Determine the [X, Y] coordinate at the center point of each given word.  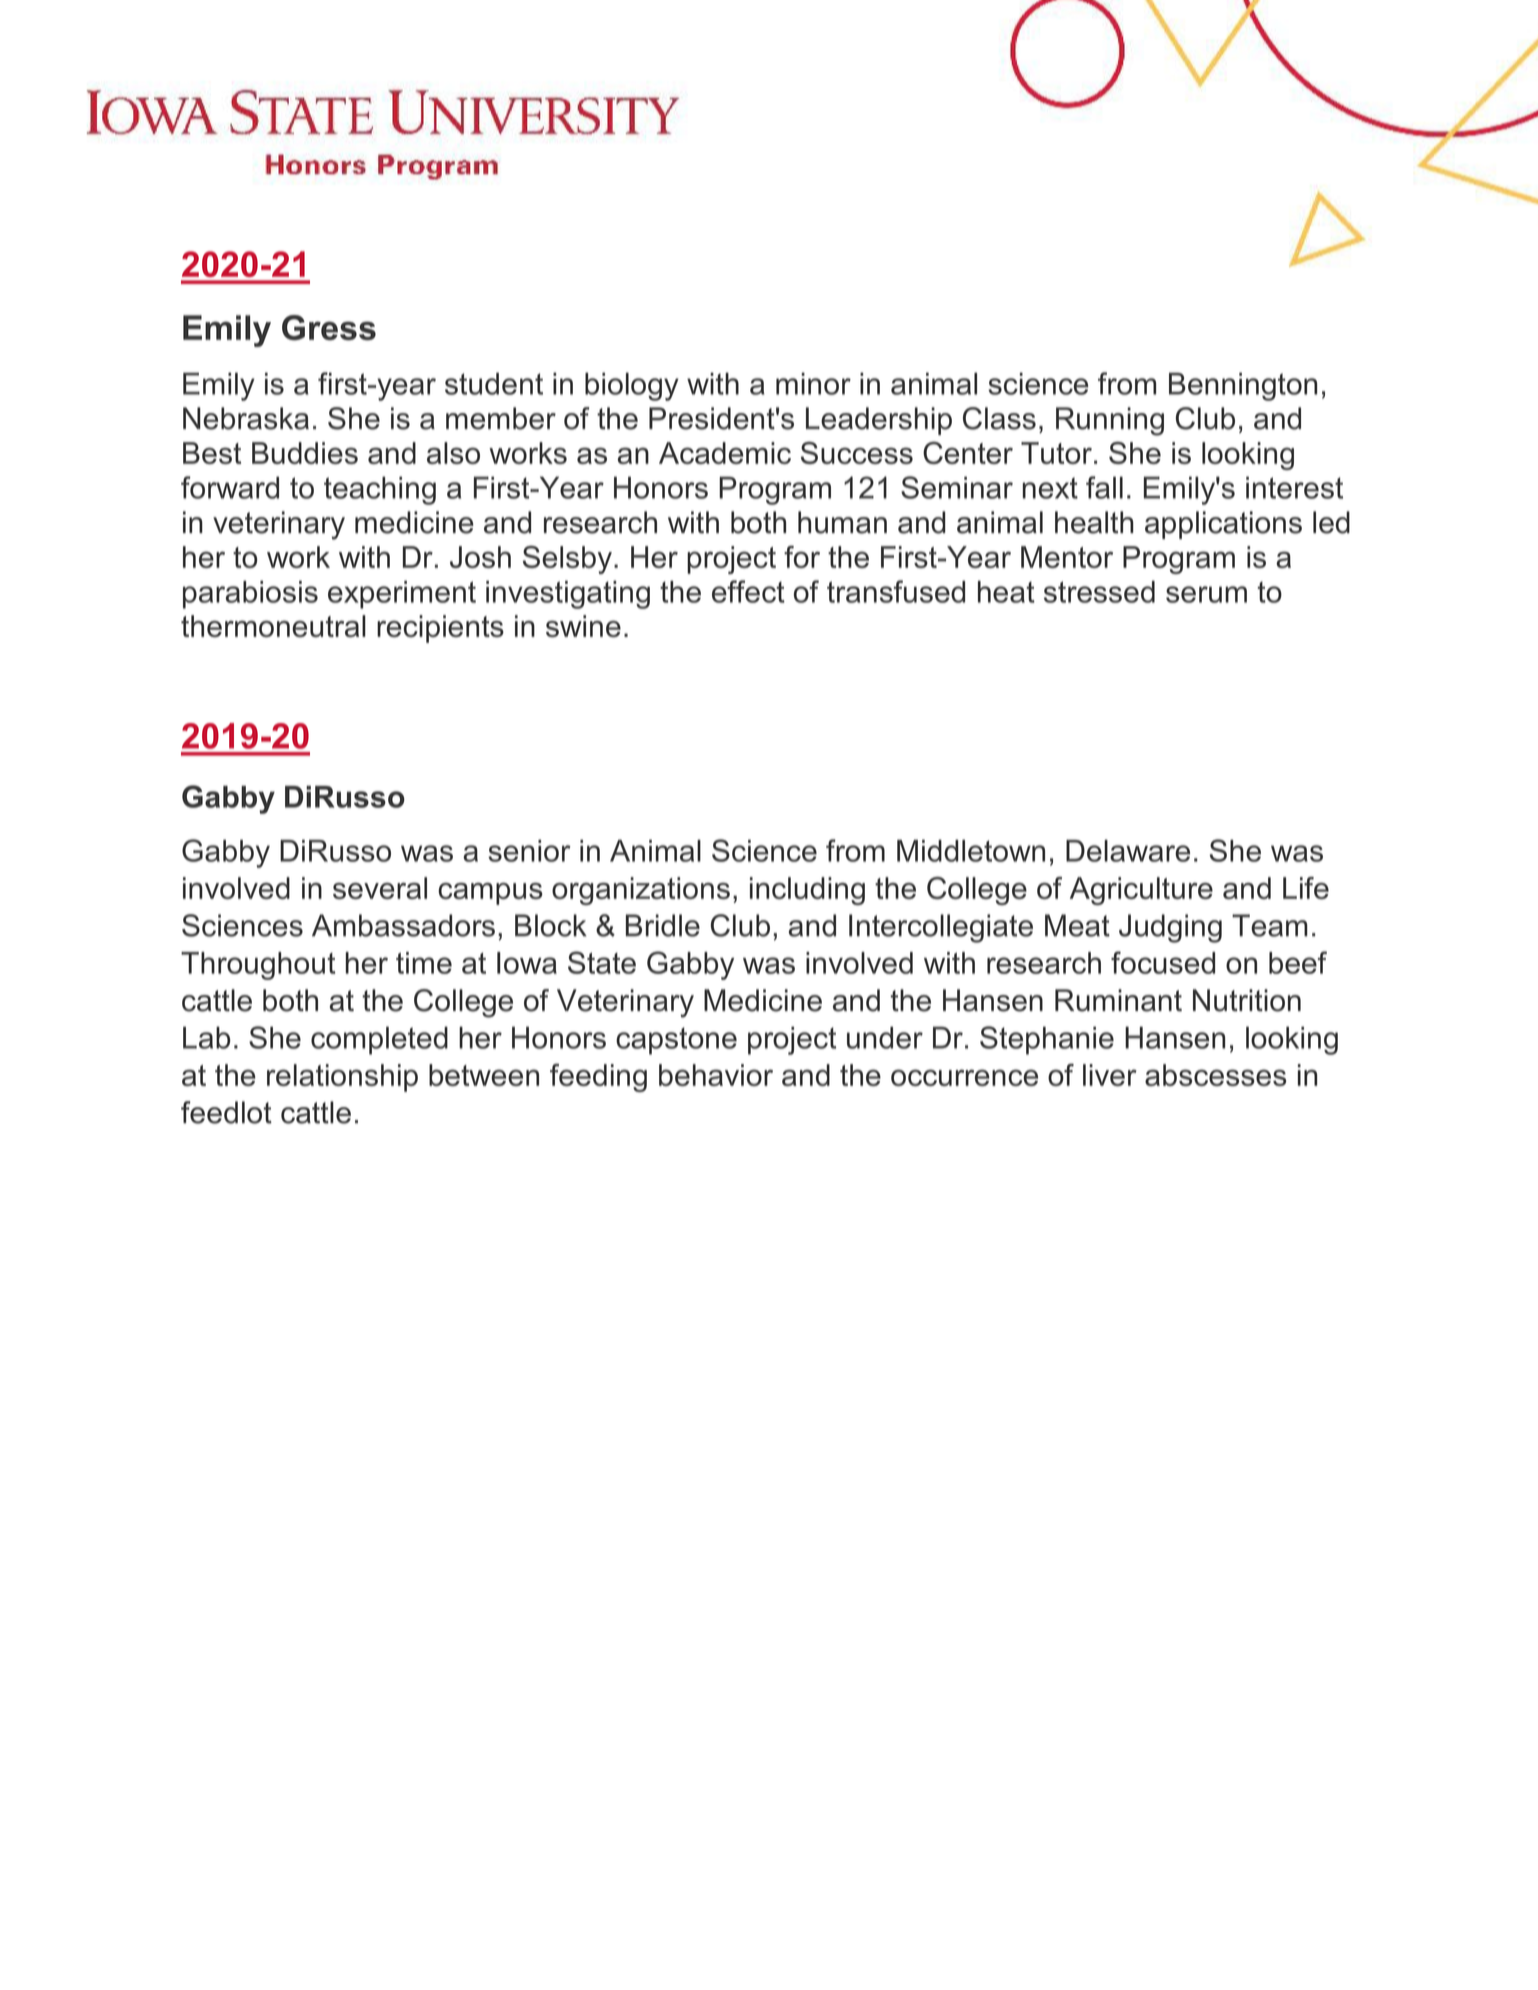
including [807, 891]
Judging [1170, 928]
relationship [342, 1078]
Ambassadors [403, 925]
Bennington [1243, 386]
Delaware [1128, 851]
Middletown [971, 851]
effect [748, 591]
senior [529, 851]
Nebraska [246, 418]
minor [813, 384]
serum [1206, 594]
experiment [402, 595]
